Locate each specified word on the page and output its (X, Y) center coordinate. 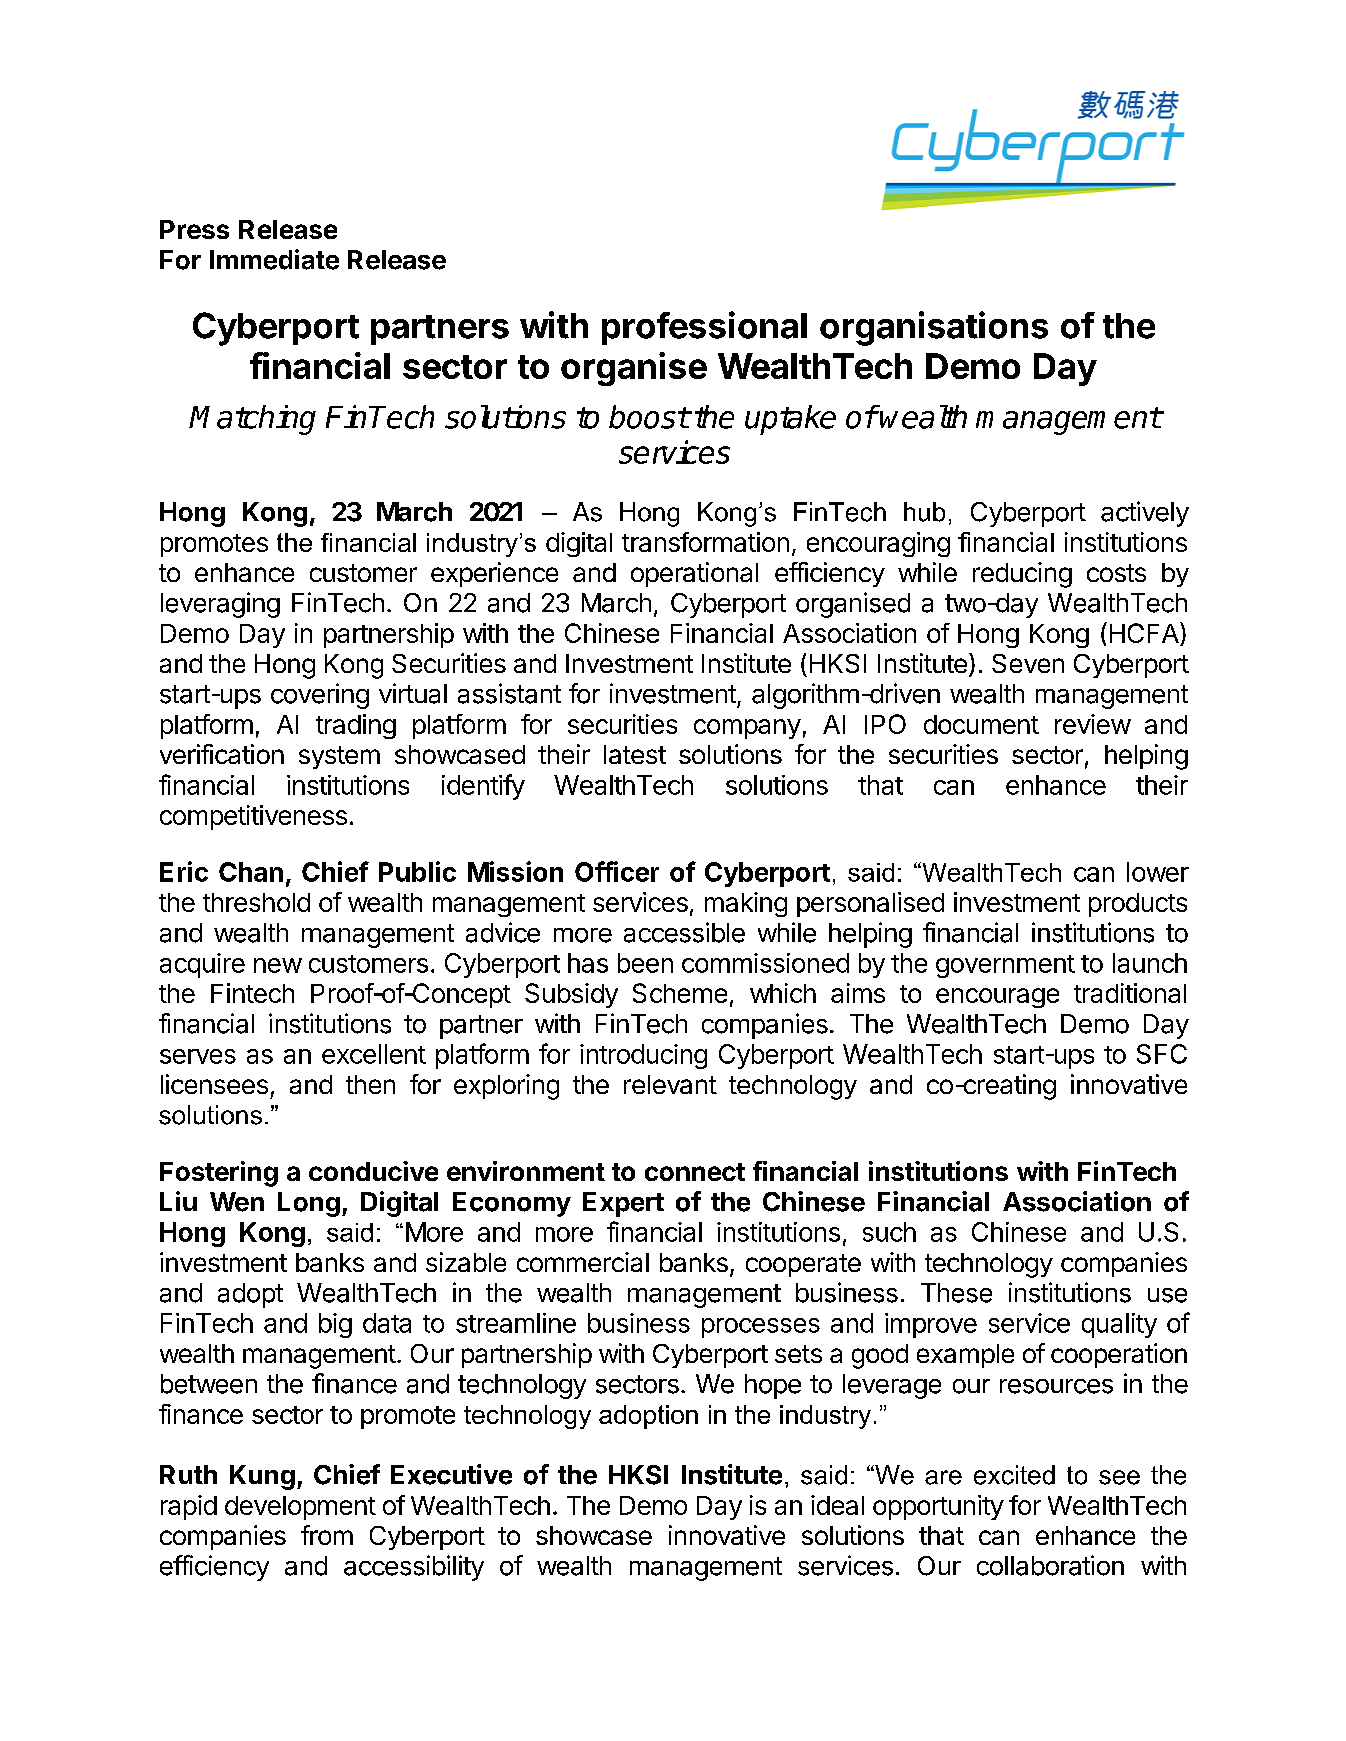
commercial (583, 1262)
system (339, 757)
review (1093, 724)
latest (635, 754)
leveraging (220, 605)
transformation (705, 542)
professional (704, 328)
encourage (997, 998)
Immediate (274, 259)
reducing (1022, 575)
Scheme (680, 993)
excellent (374, 1054)
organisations (934, 328)
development (300, 1508)
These (956, 1293)
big (335, 1325)
